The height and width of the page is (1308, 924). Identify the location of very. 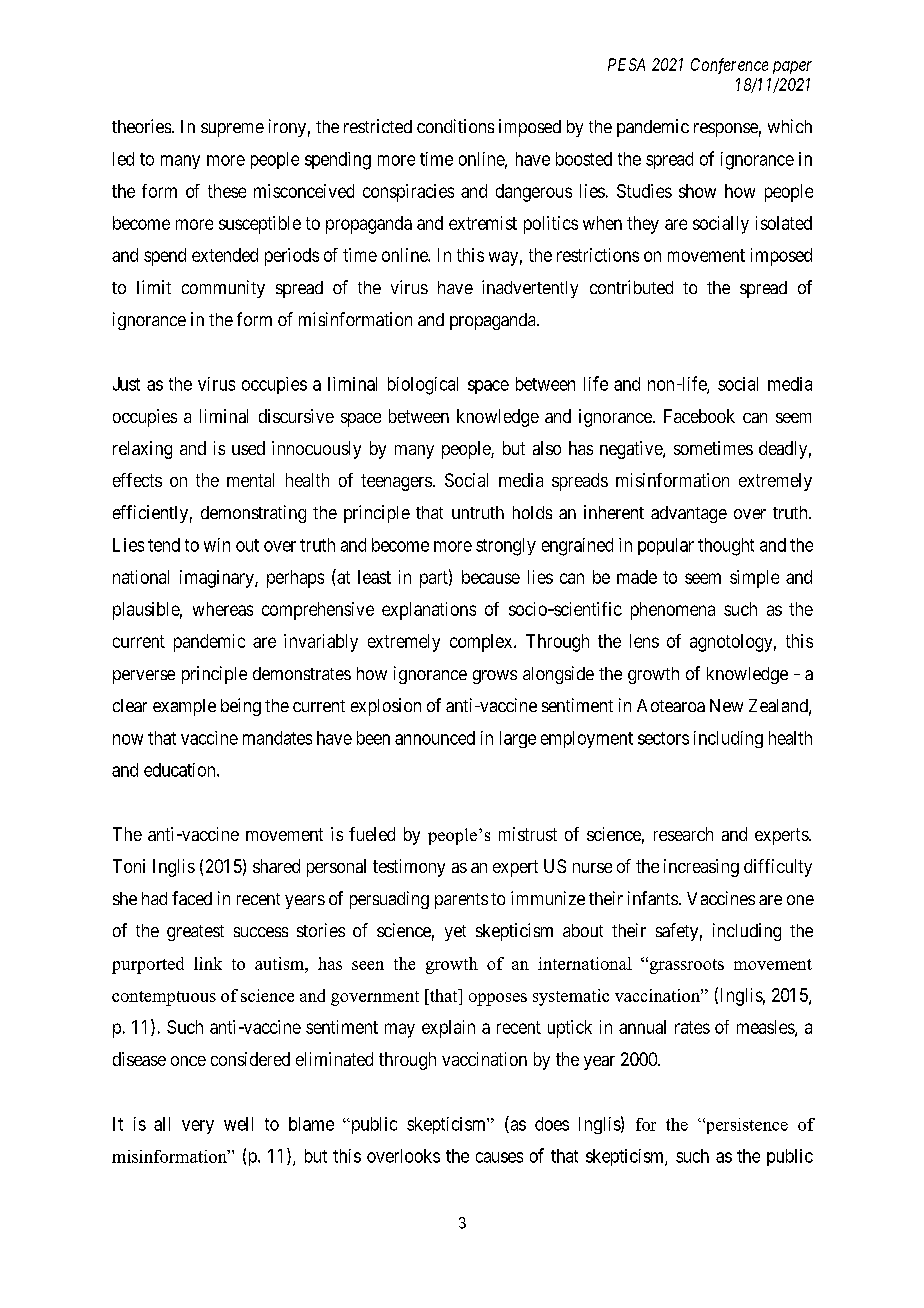
(198, 1127).
